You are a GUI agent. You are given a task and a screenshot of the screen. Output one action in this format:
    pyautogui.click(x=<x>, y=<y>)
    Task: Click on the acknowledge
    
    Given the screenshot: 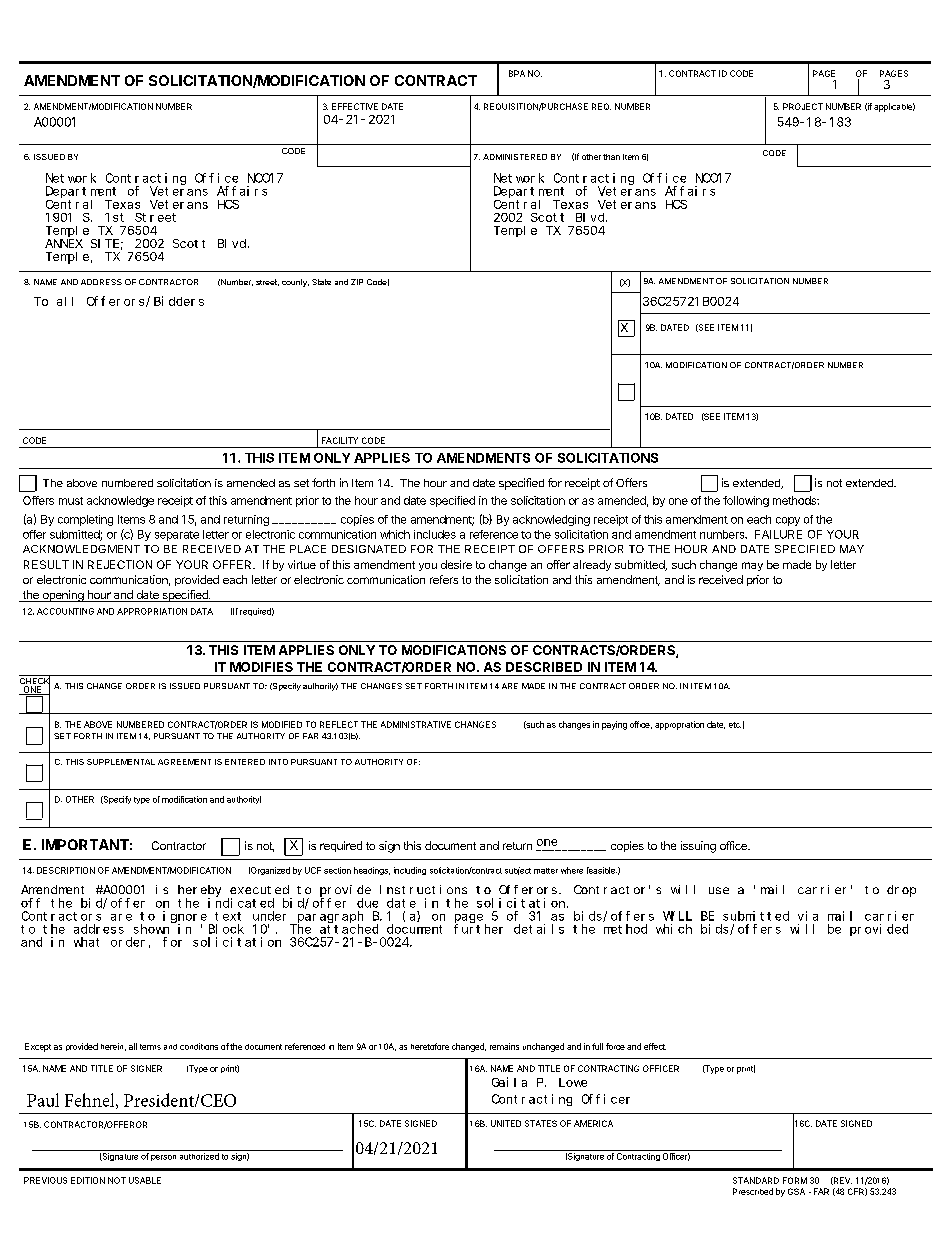 What is the action you would take?
    pyautogui.click(x=120, y=501)
